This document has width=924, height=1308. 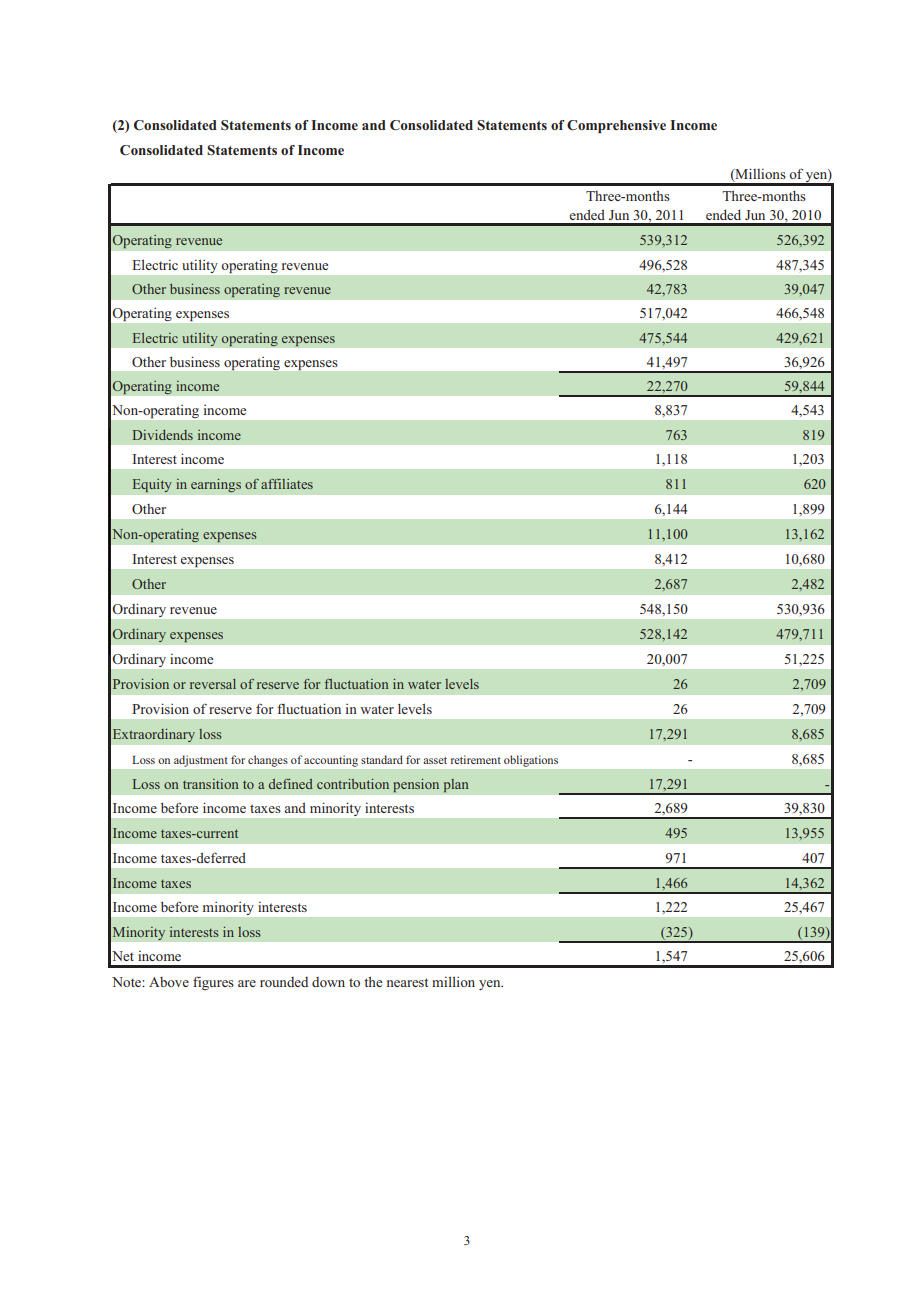 What do you see at coordinates (456, 785) in the document?
I see `plan` at bounding box center [456, 785].
